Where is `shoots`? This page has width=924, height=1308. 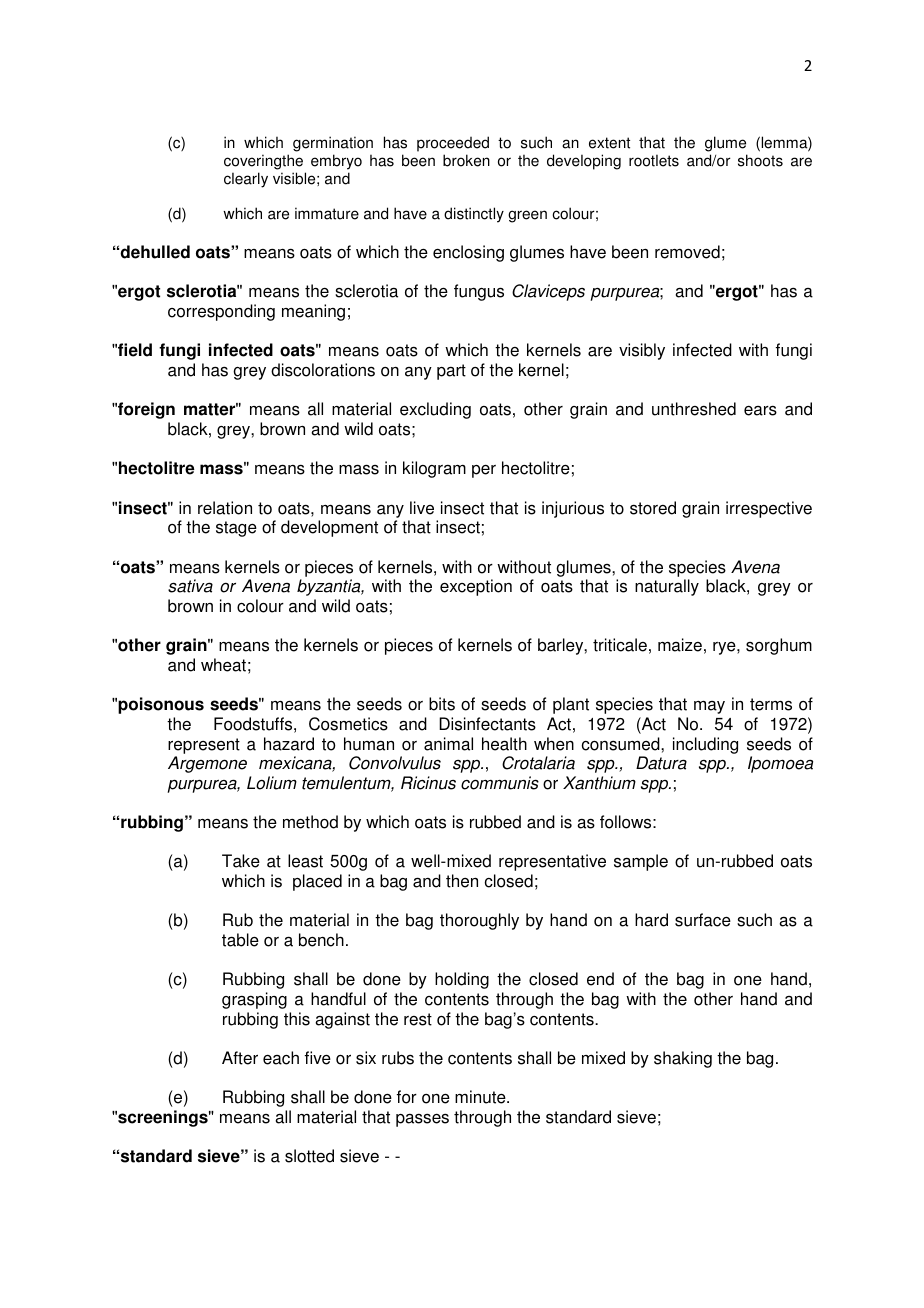
shoots is located at coordinates (760, 160).
